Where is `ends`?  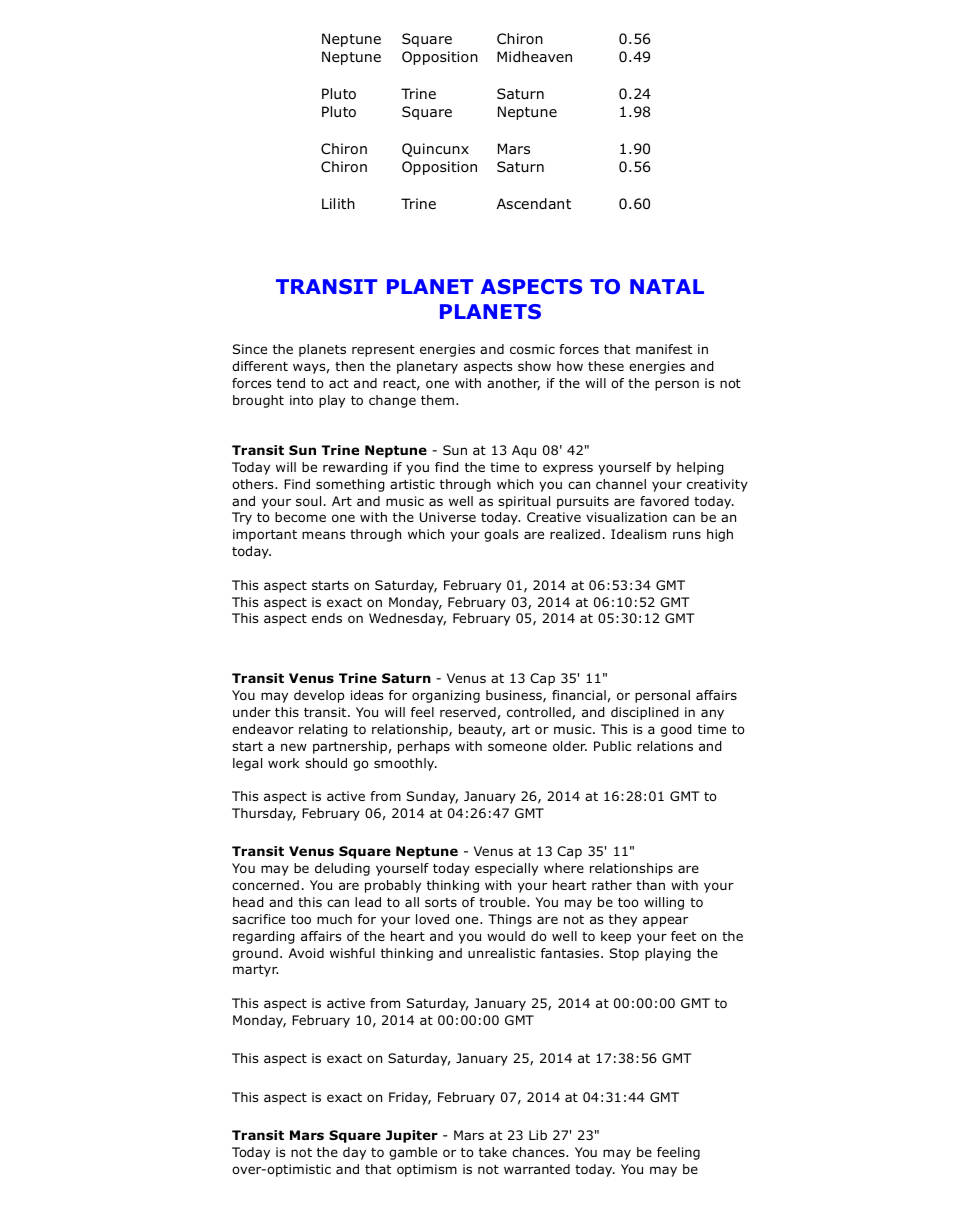
ends is located at coordinates (327, 618).
